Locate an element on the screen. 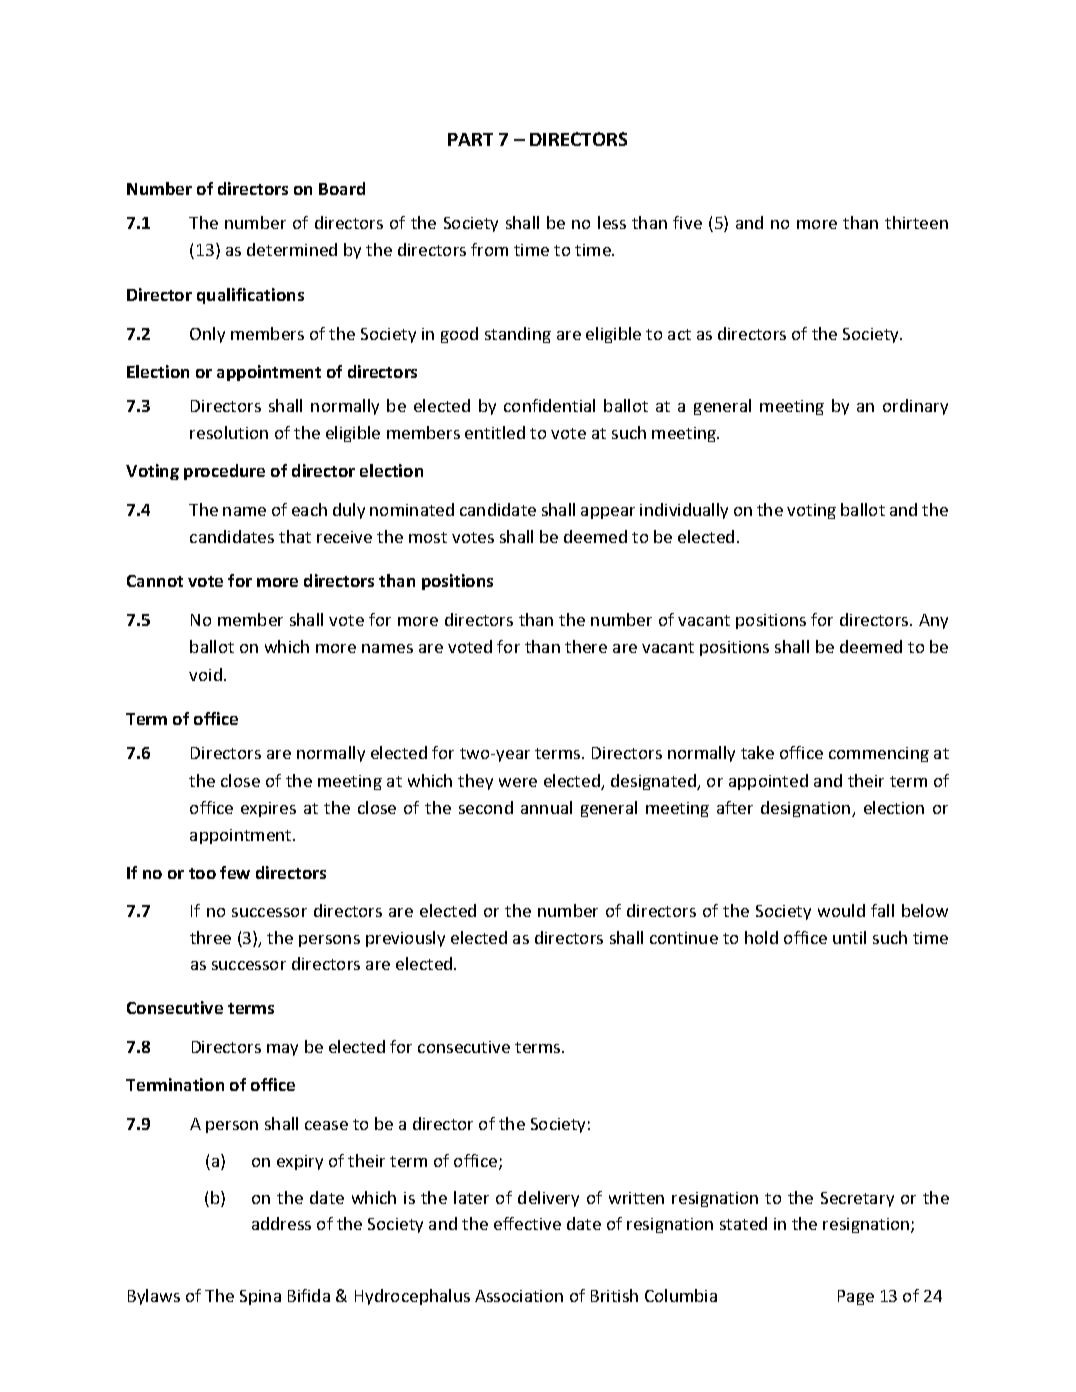 The width and height of the screenshot is (1076, 1392). thirteen is located at coordinates (916, 222).
